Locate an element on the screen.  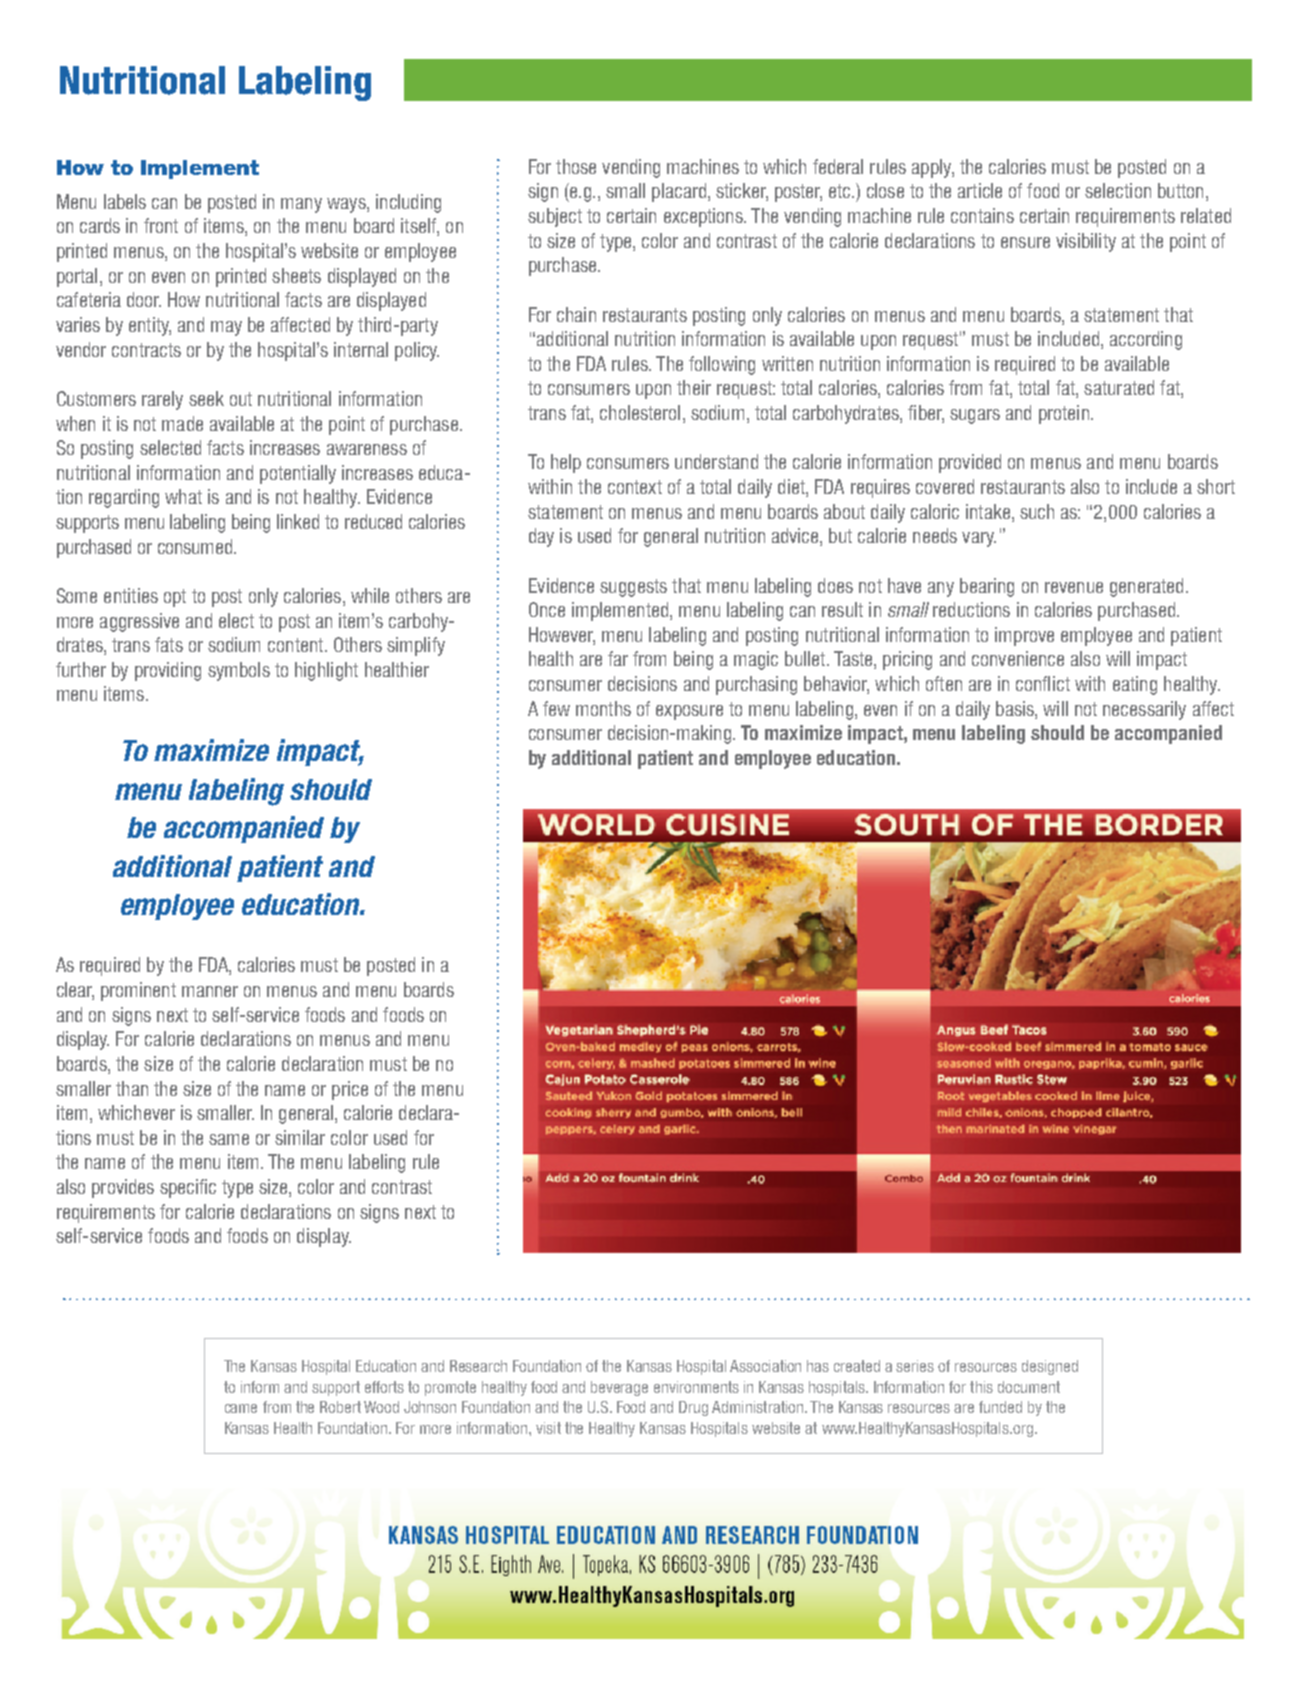
necessarily is located at coordinates (1144, 710).
